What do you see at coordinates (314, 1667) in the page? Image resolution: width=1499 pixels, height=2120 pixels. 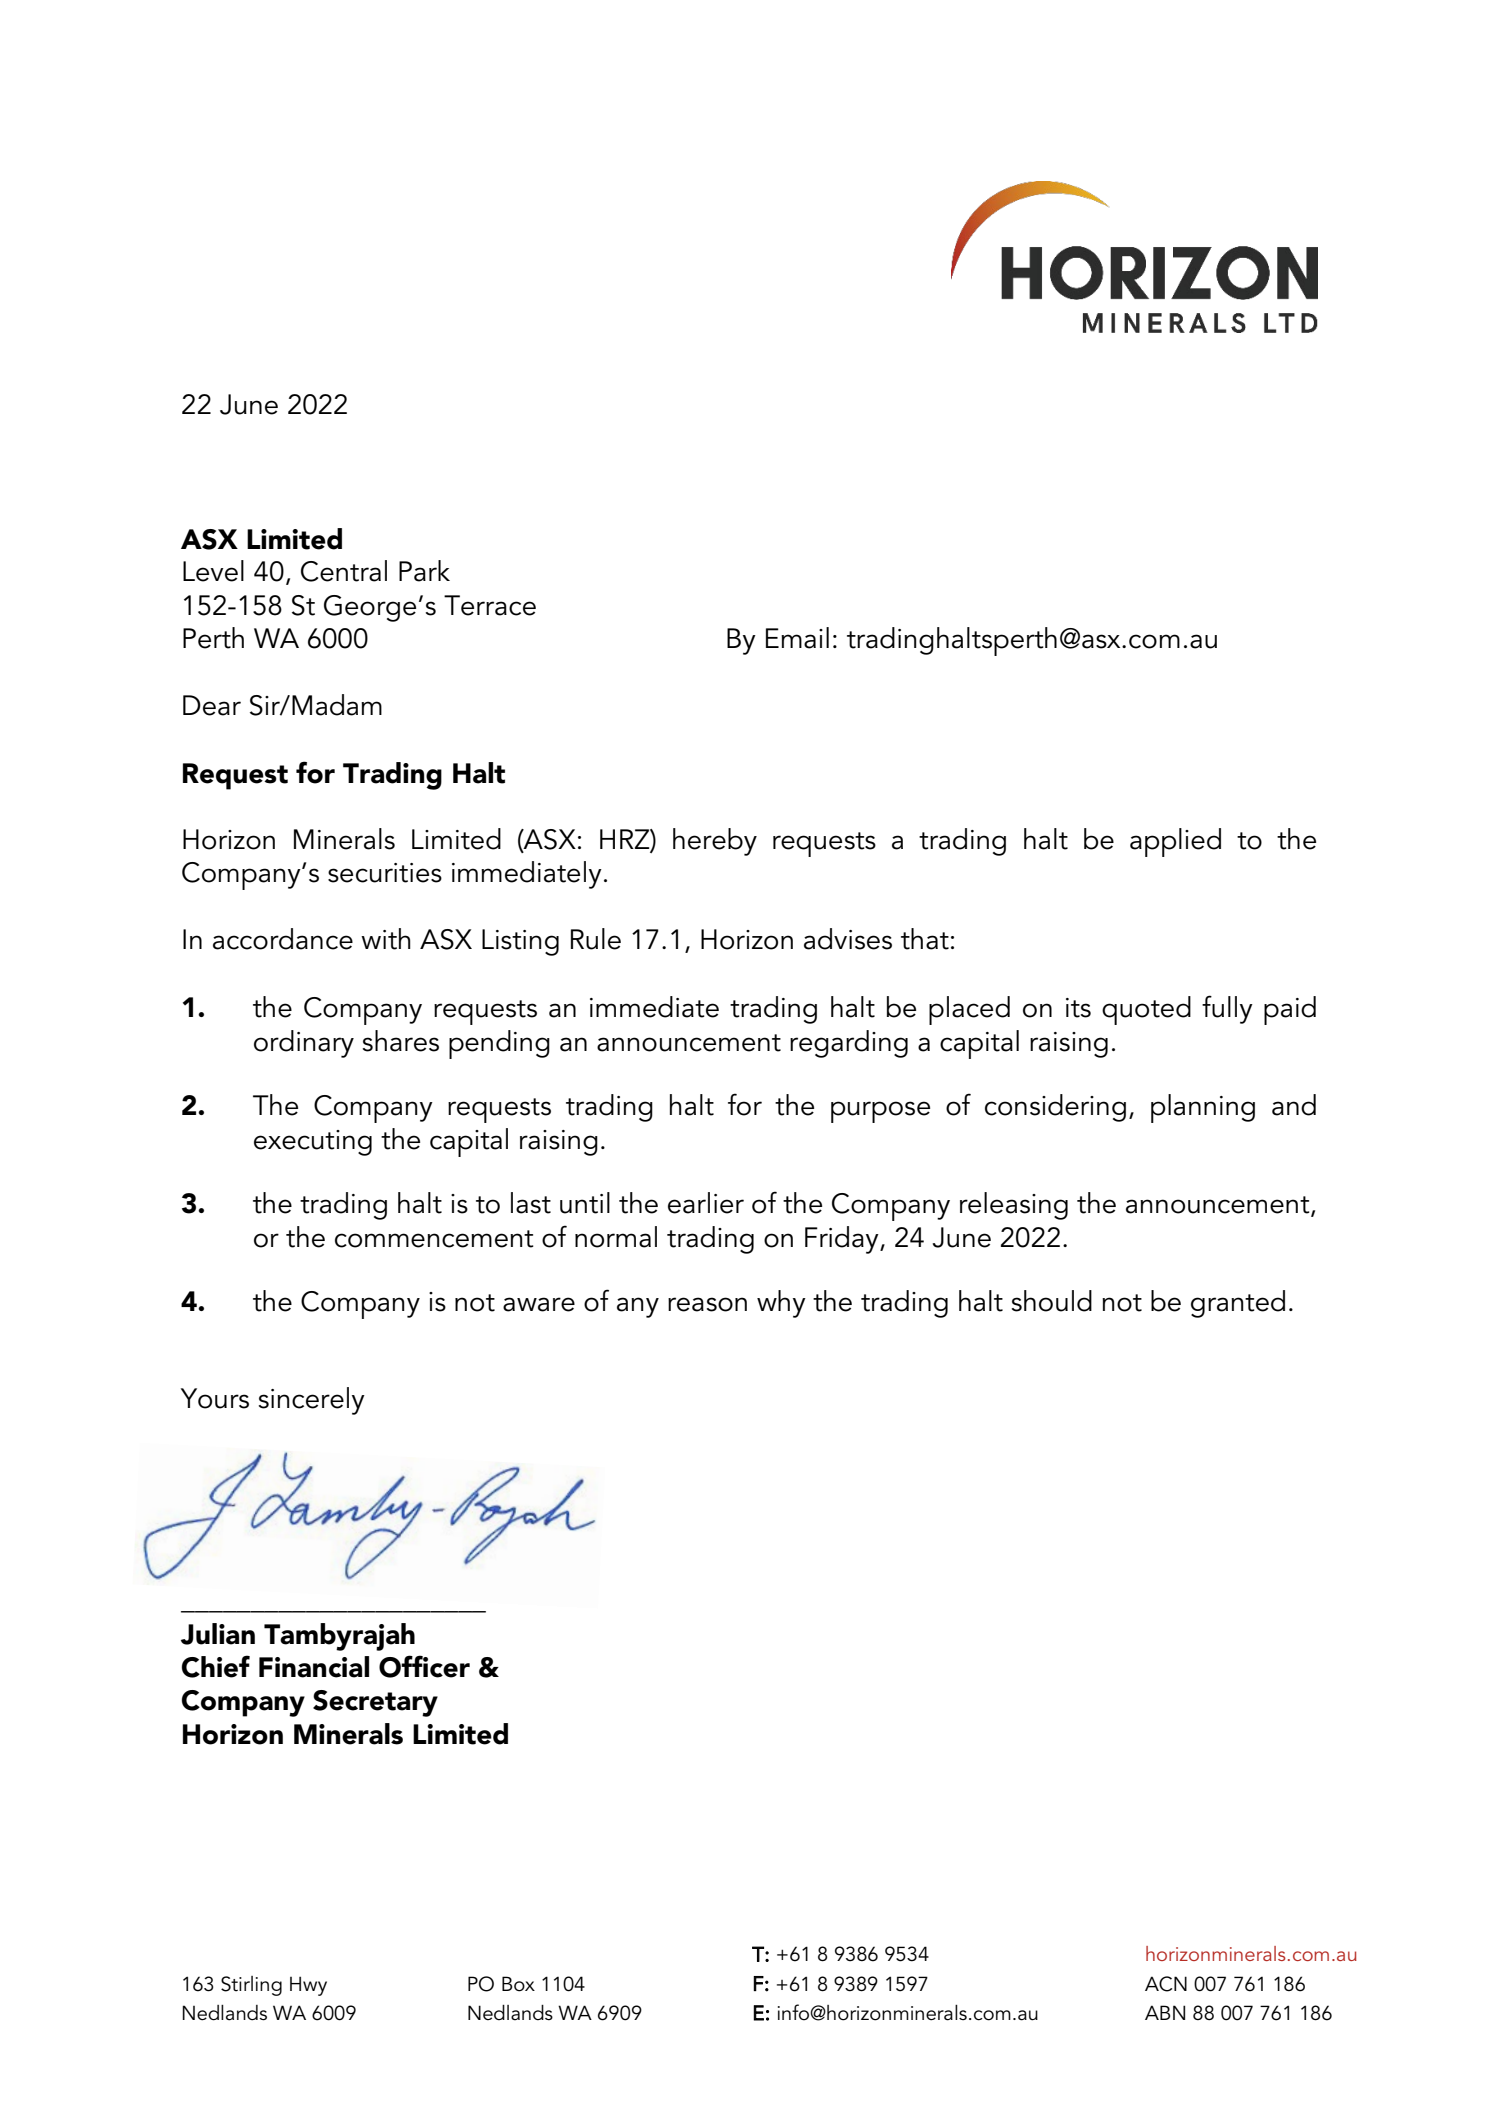 I see `Financial` at bounding box center [314, 1667].
